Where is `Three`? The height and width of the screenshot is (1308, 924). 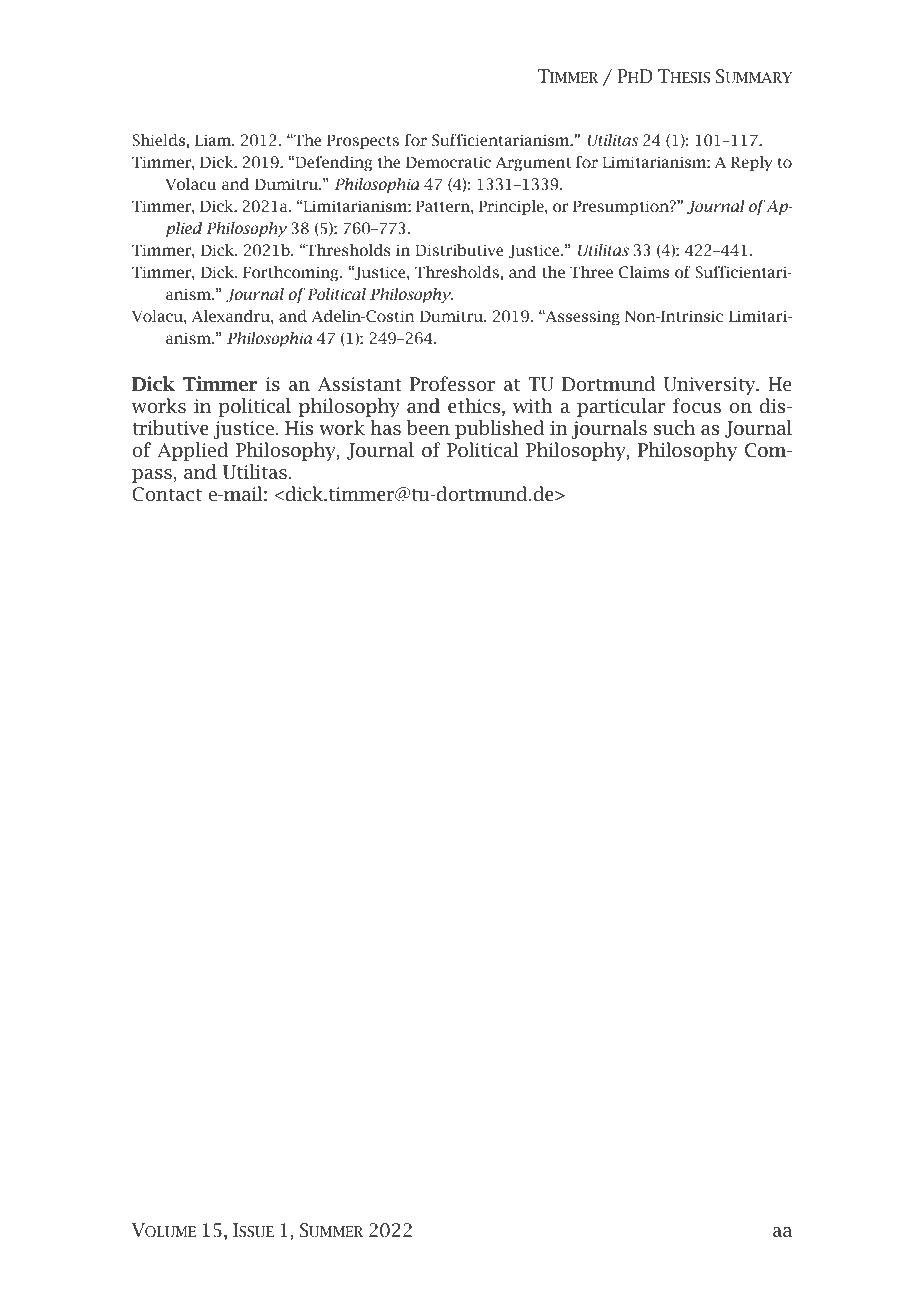 Three is located at coordinates (591, 272).
